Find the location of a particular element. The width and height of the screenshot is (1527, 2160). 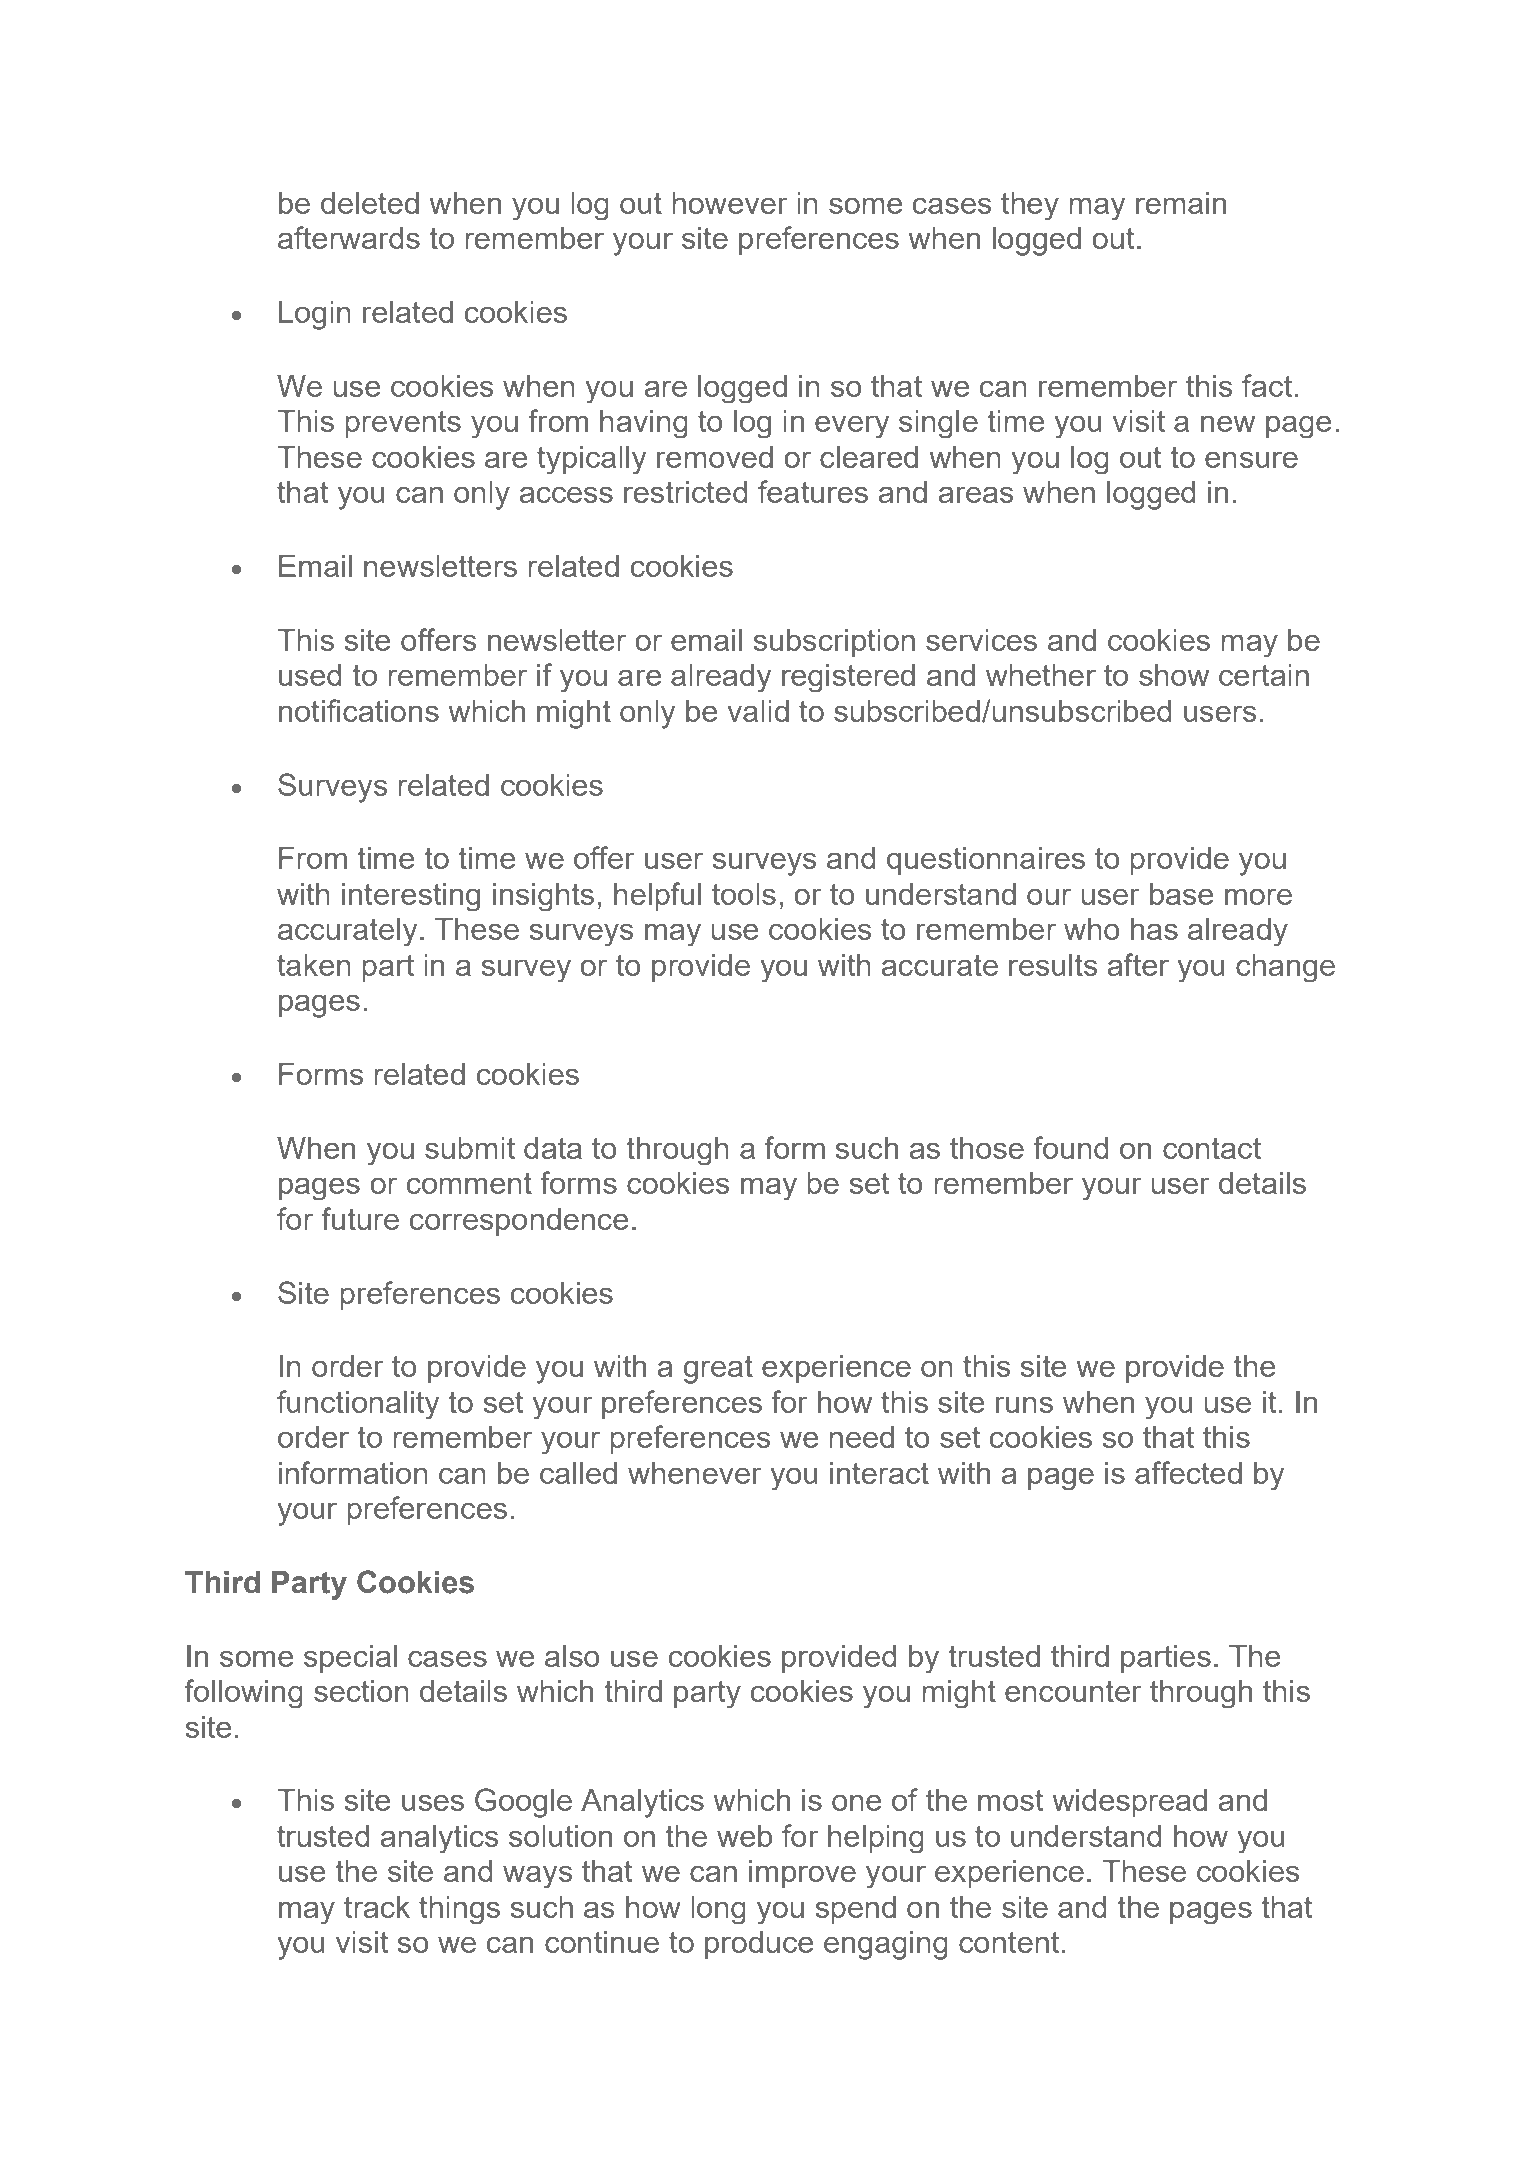

notifications is located at coordinates (359, 710).
